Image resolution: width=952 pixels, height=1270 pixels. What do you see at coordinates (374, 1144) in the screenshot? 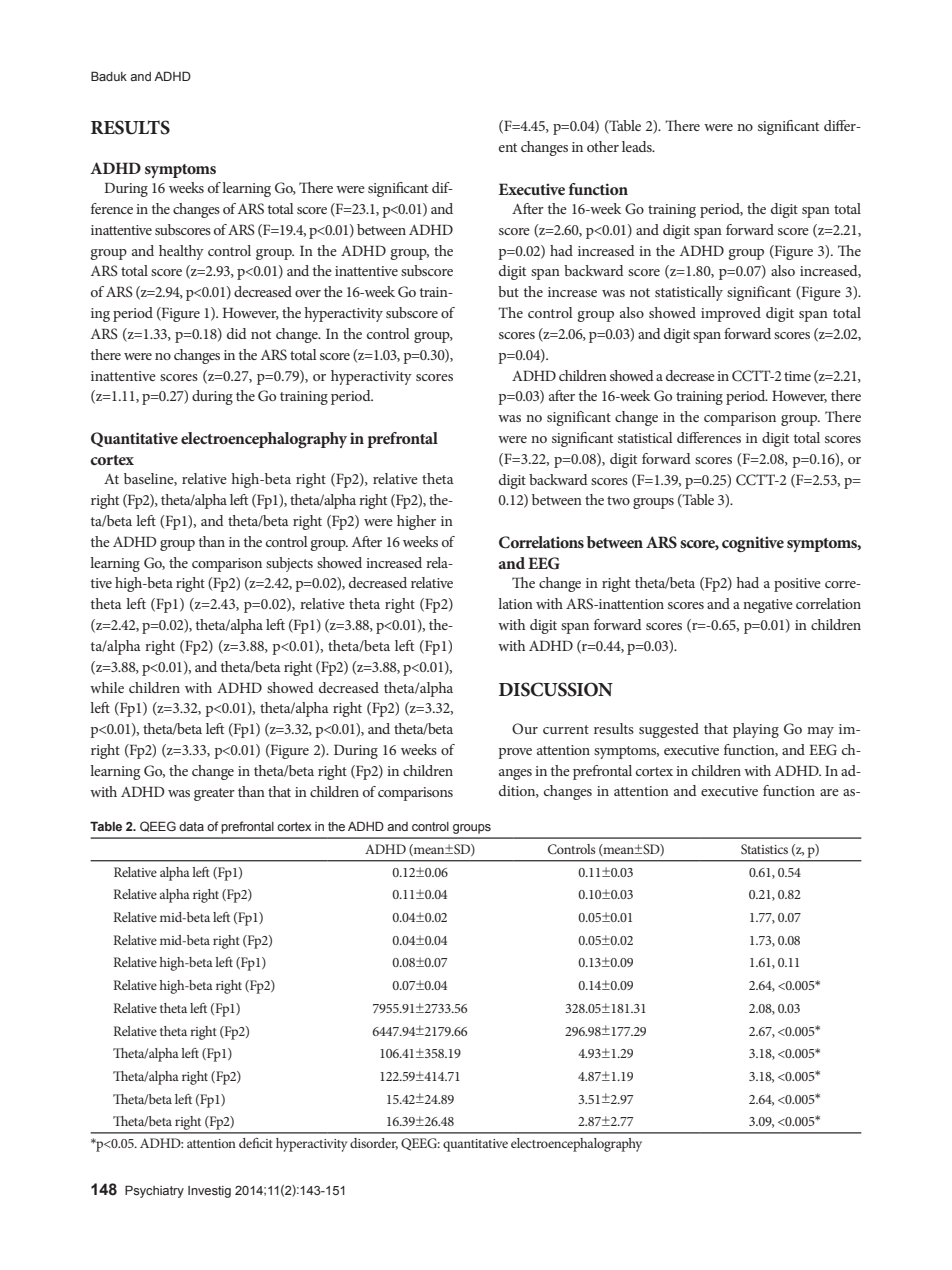
I see `disorder` at bounding box center [374, 1144].
